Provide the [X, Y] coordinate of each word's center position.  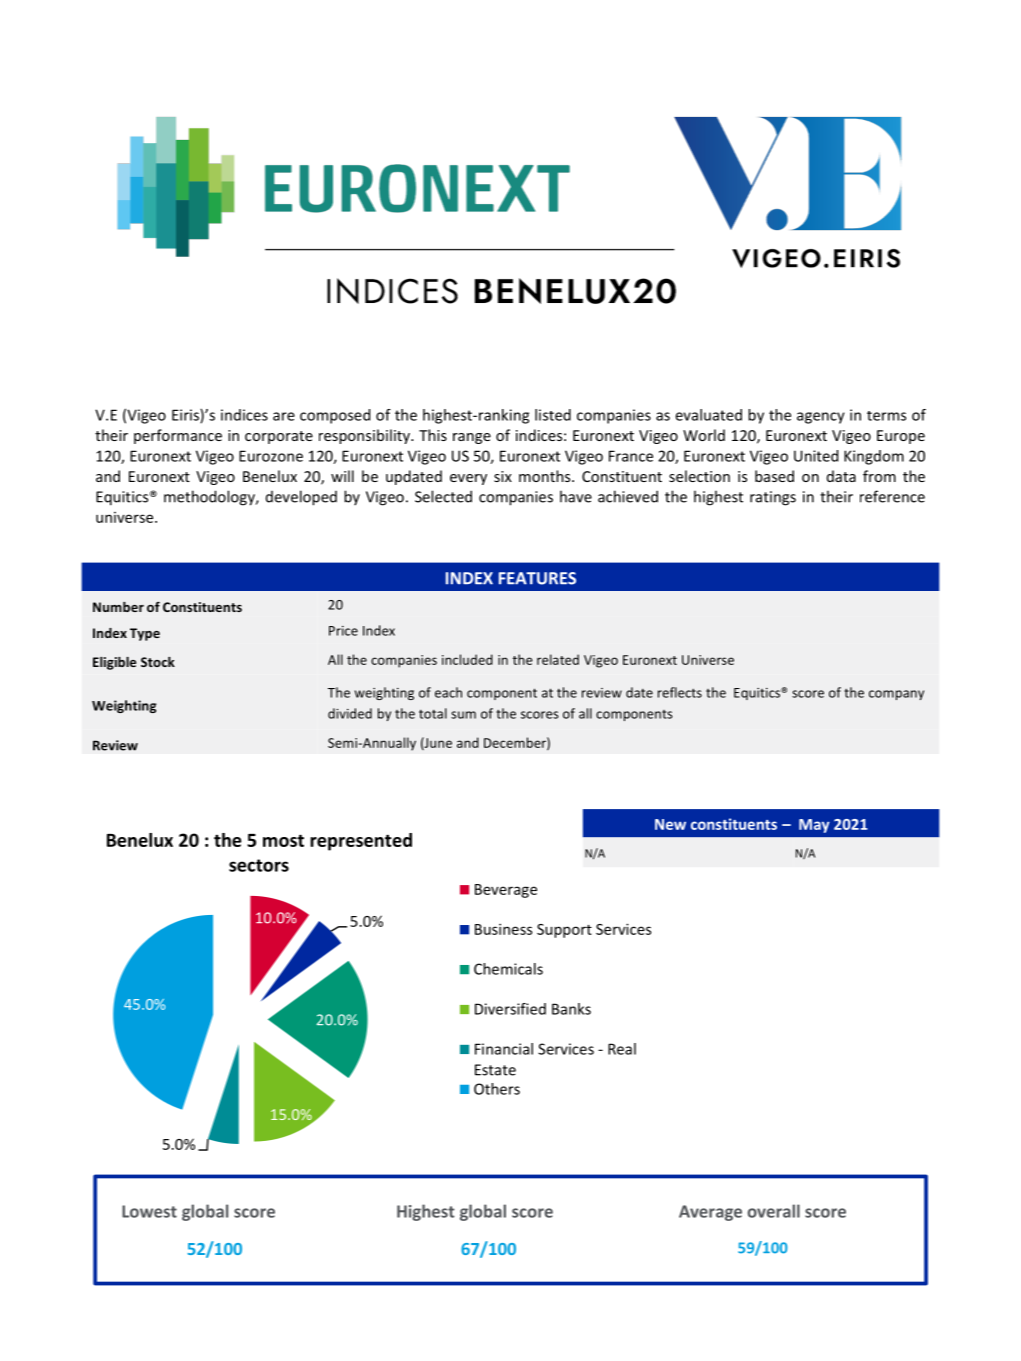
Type [145, 634]
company [896, 695]
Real [622, 1049]
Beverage [506, 891]
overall [774, 1211]
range [472, 438]
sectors [259, 865]
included [467, 659]
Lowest [149, 1211]
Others [497, 1089]
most [283, 840]
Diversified [510, 1009]
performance [178, 436]
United [816, 456]
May [814, 826]
